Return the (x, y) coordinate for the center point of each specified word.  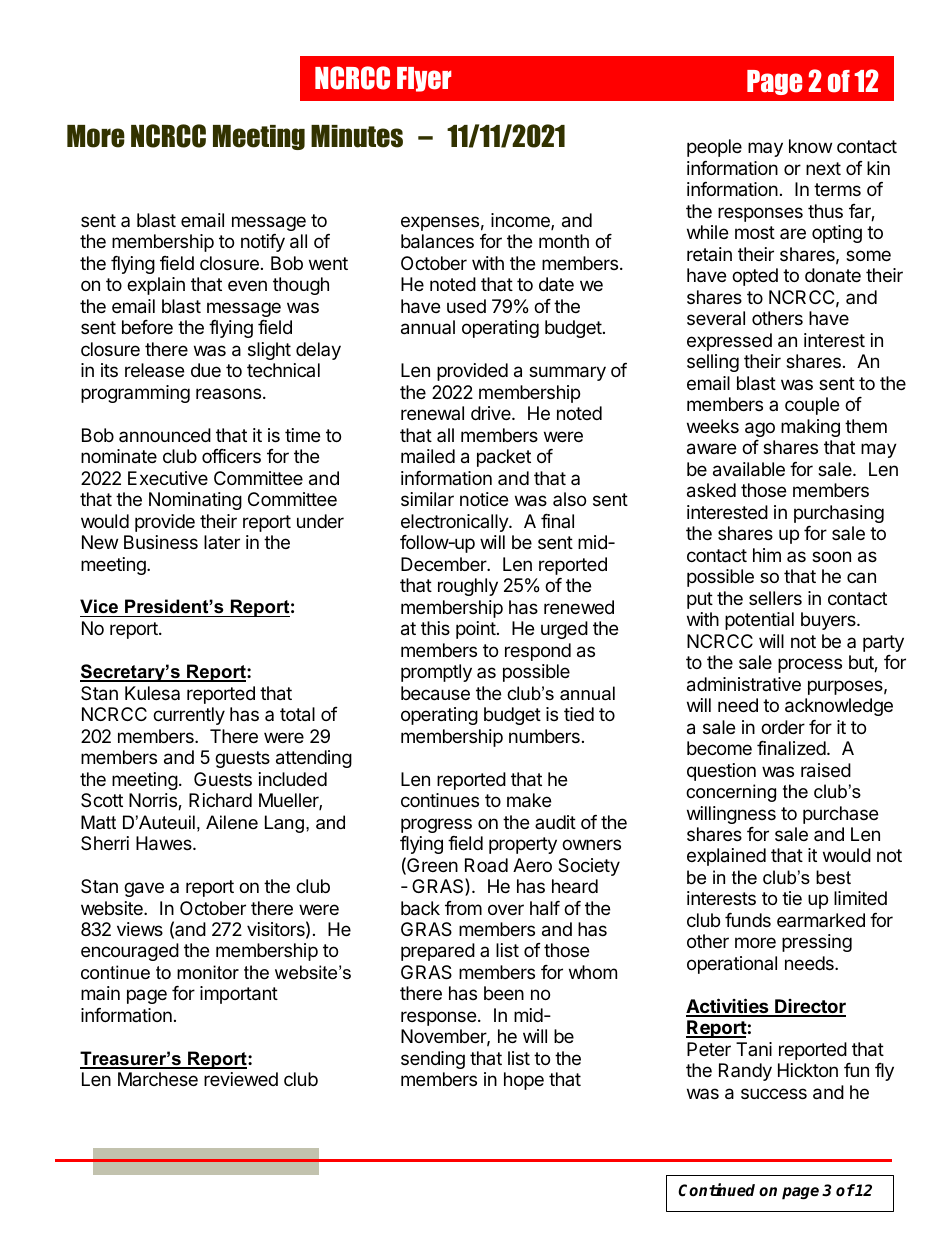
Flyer (424, 79)
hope (524, 1081)
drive (492, 413)
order (783, 727)
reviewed (241, 1079)
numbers (544, 736)
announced (165, 435)
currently (189, 716)
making (810, 428)
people (714, 148)
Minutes (357, 136)
